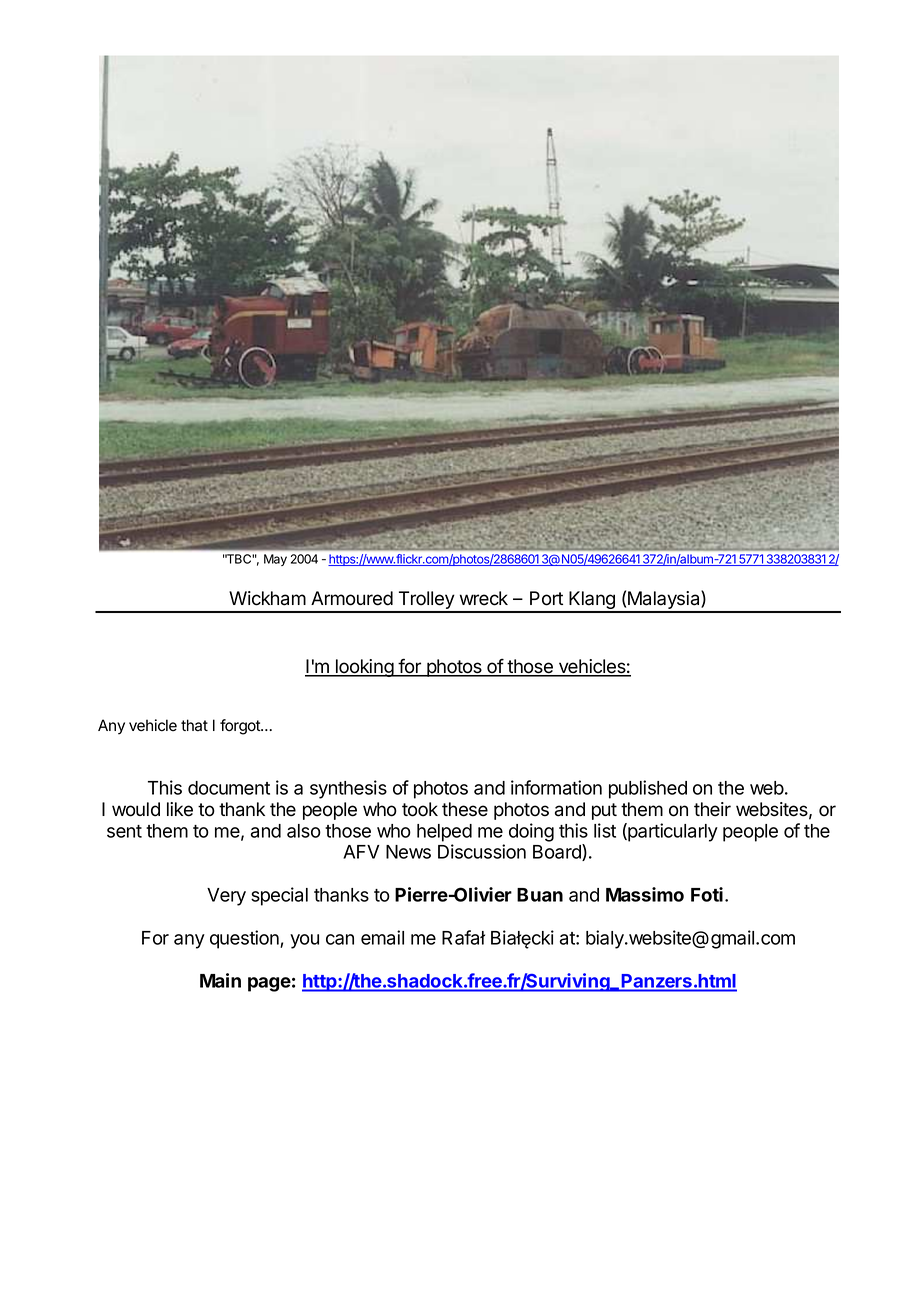 Image resolution: width=924 pixels, height=1308 pixels. Describe the element at coordinates (426, 601) in the screenshot. I see `Trolley` at that location.
